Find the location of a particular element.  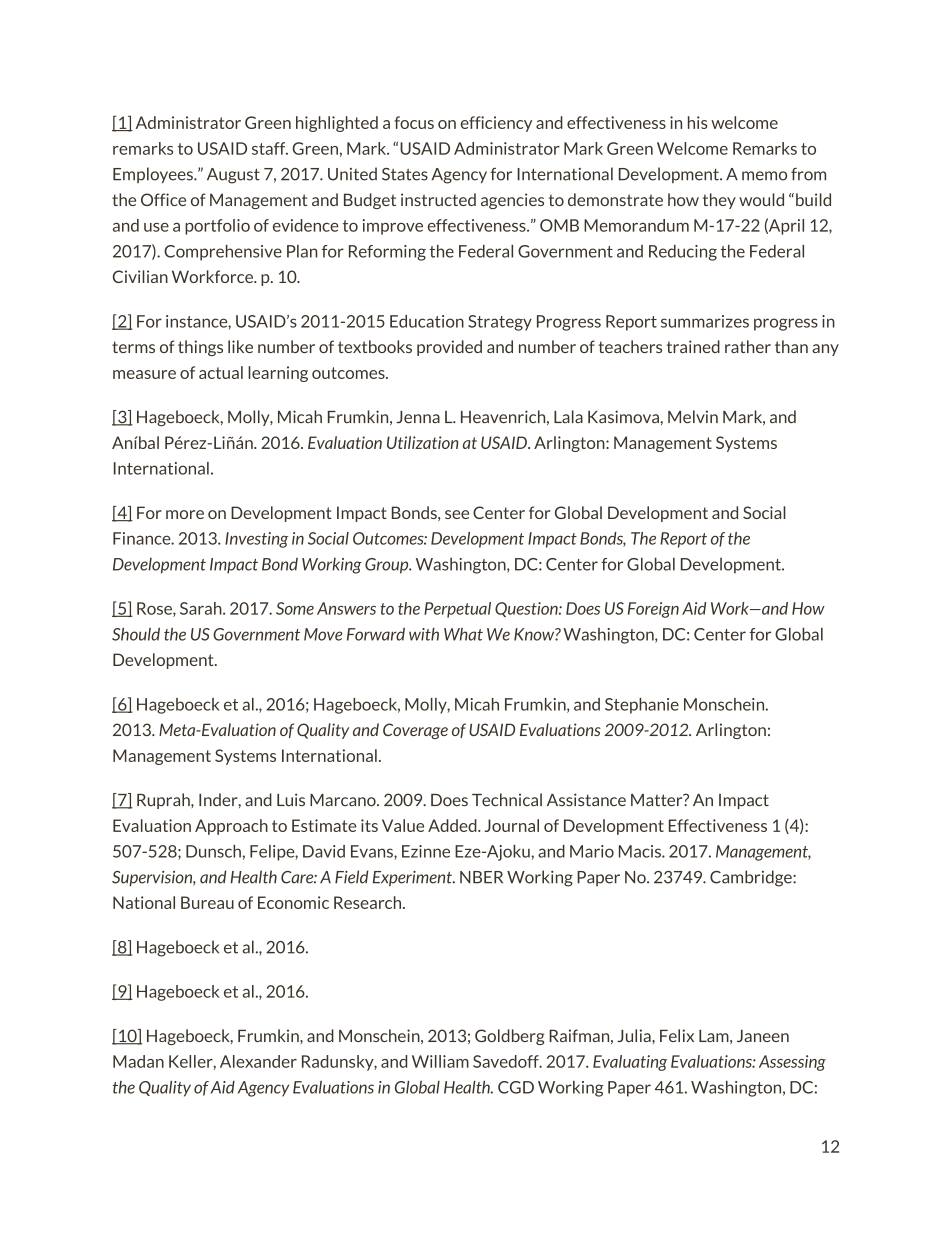

Melvin is located at coordinates (693, 416).
